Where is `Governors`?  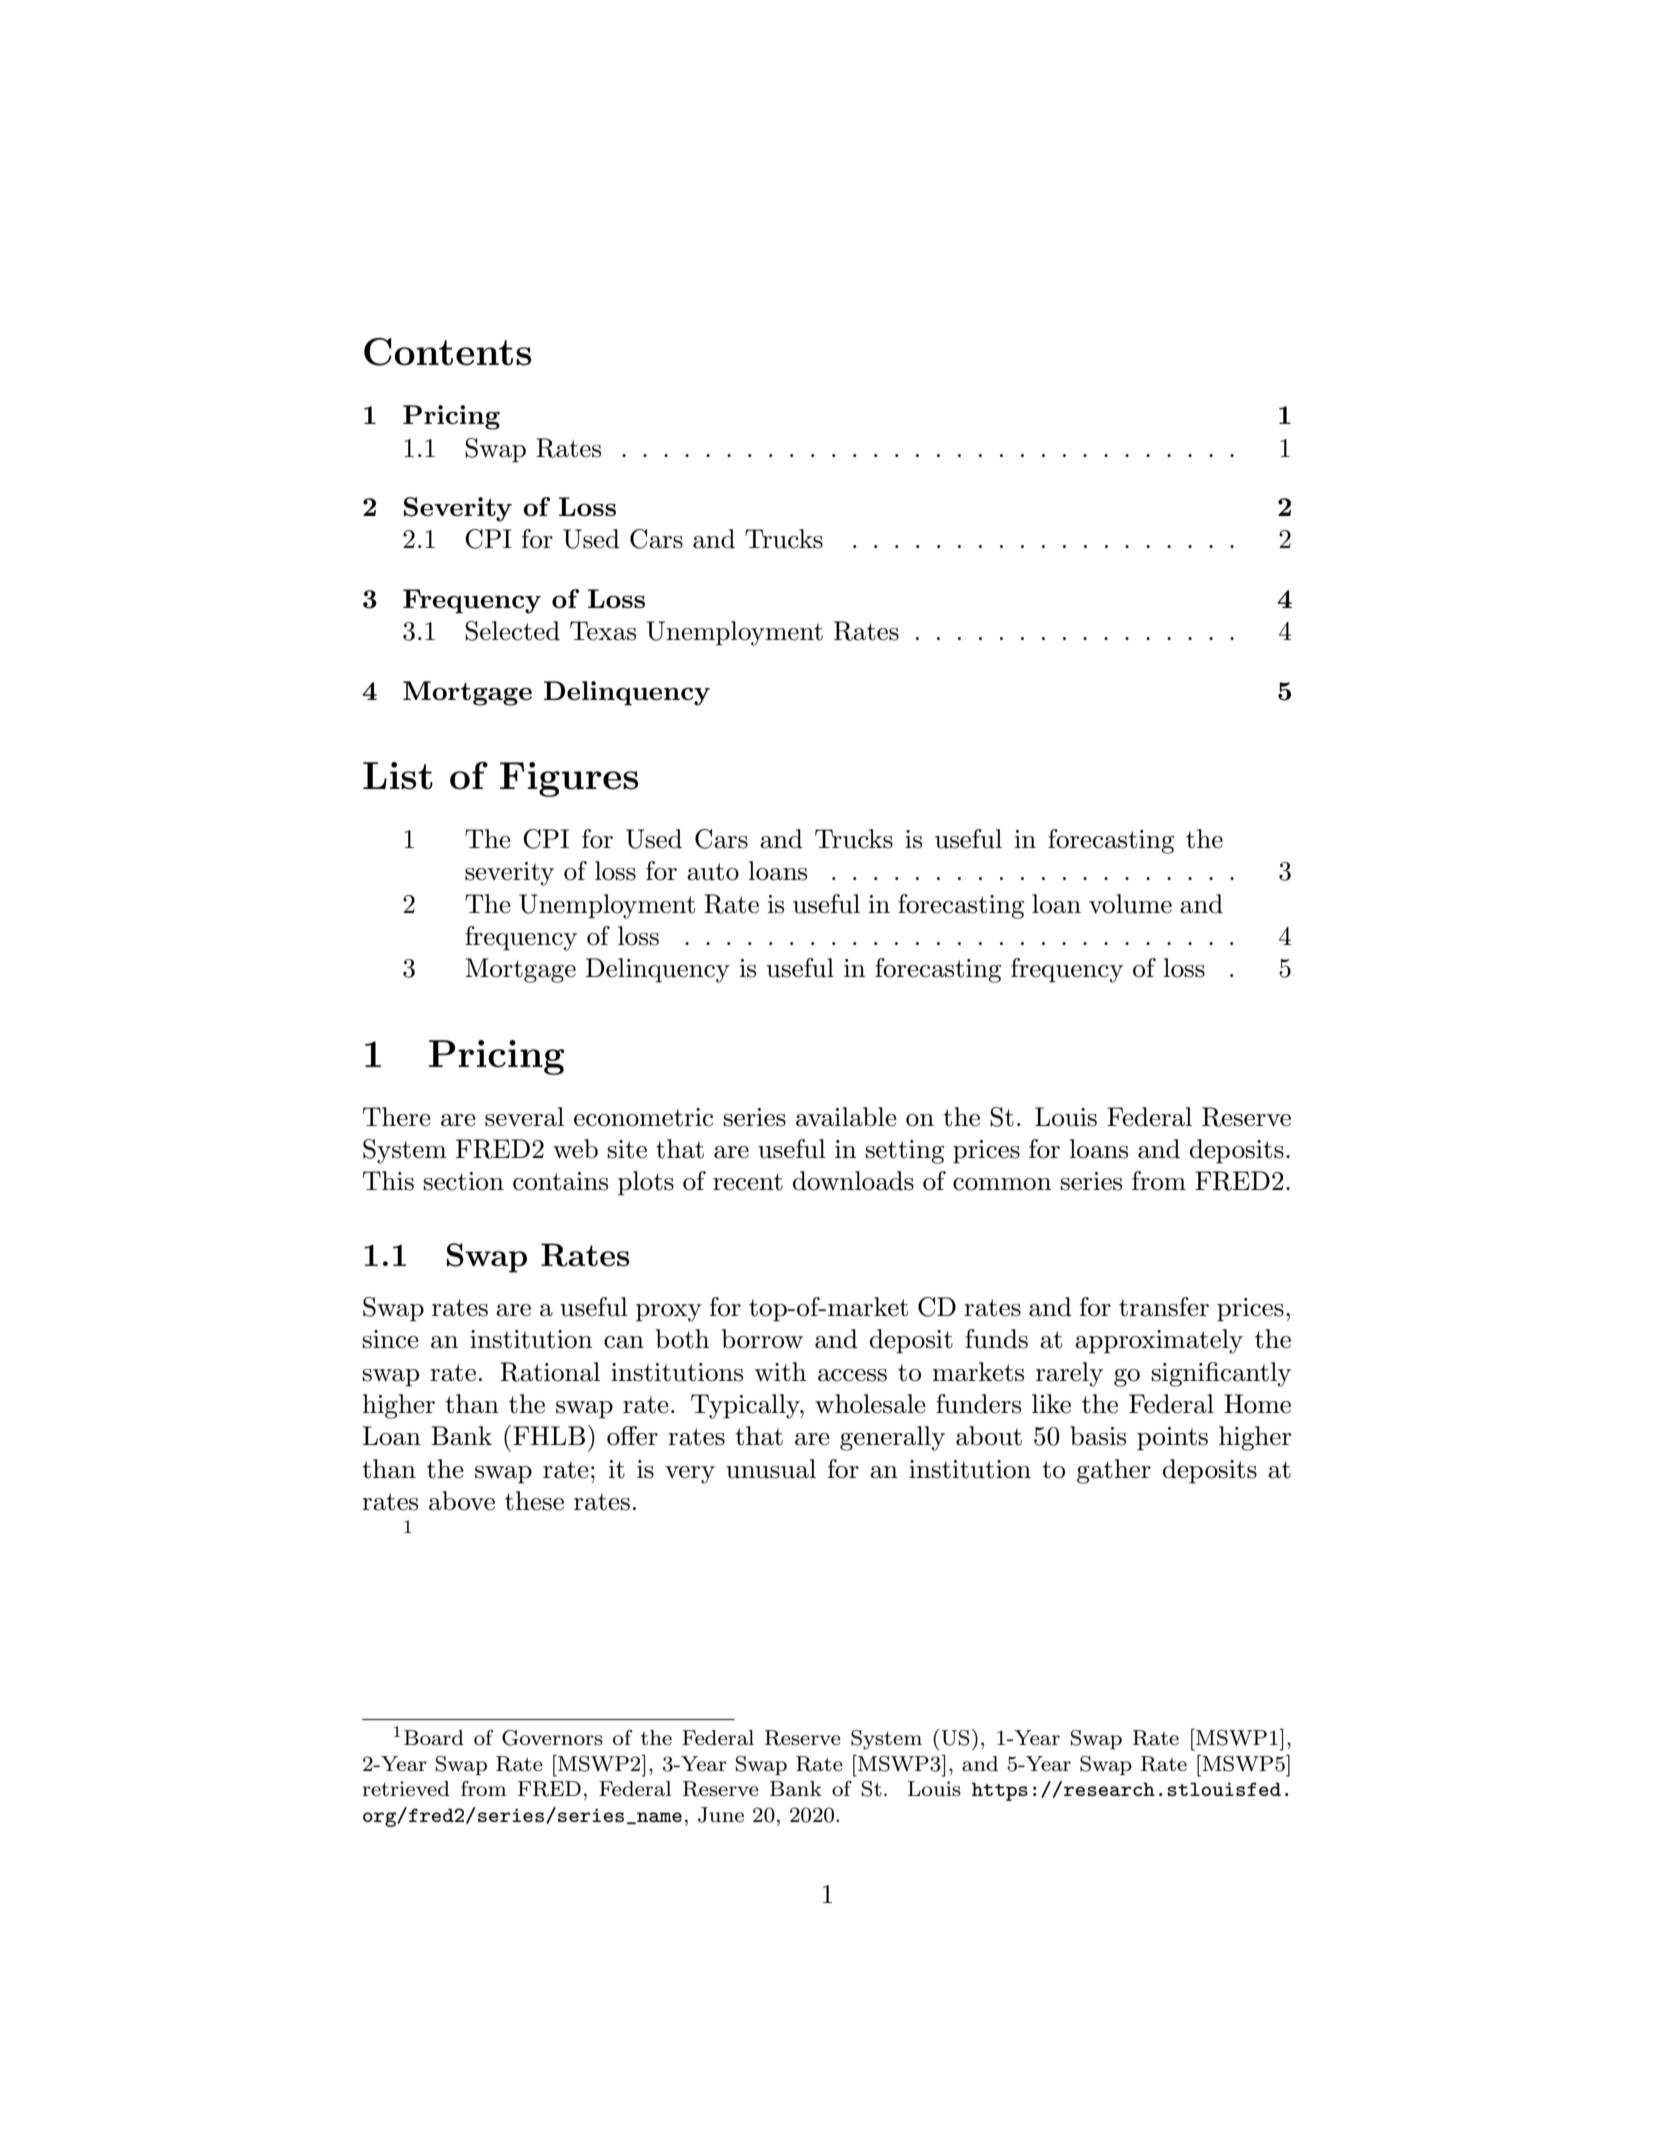 Governors is located at coordinates (552, 1738).
